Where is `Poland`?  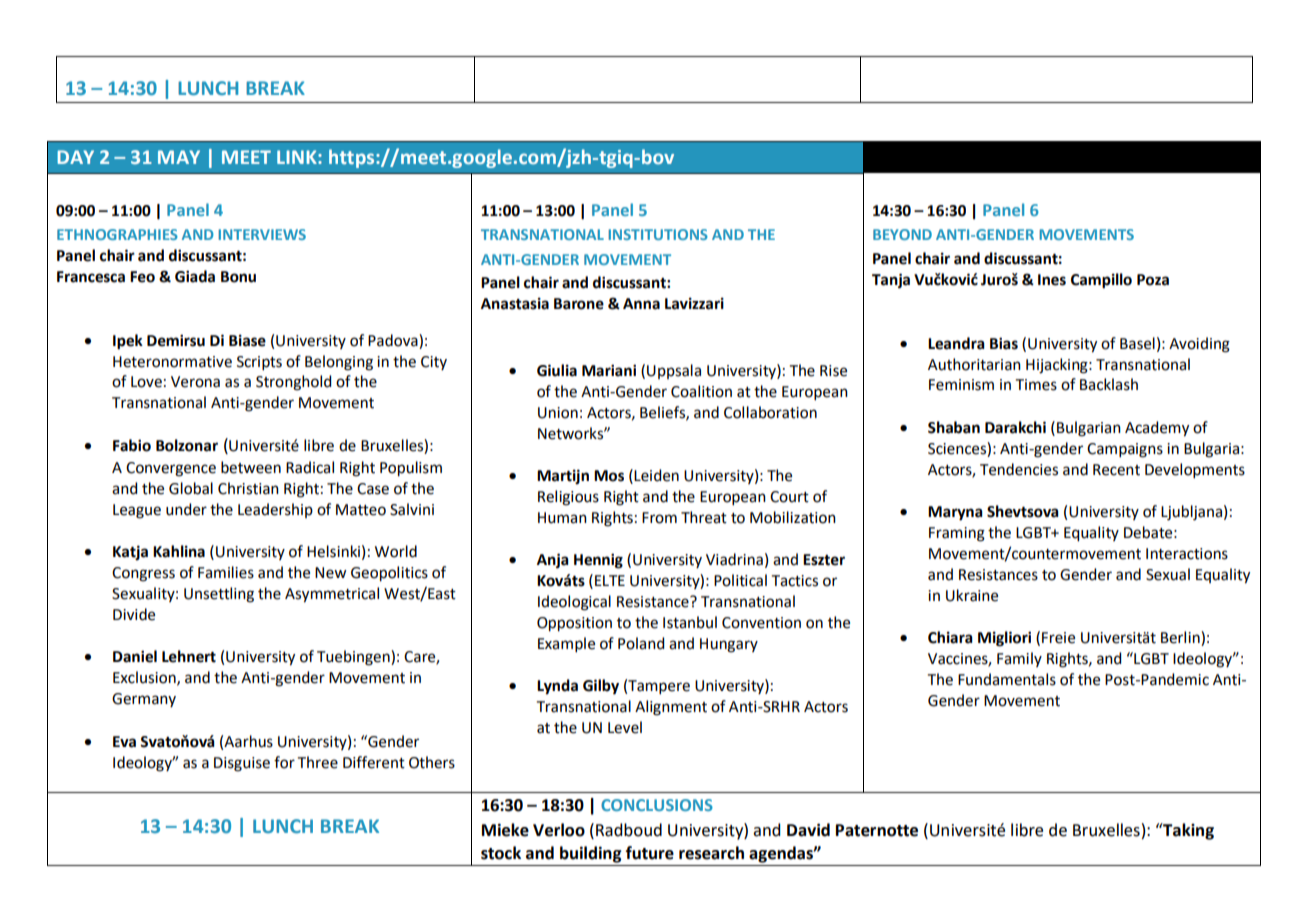 Poland is located at coordinates (641, 643).
